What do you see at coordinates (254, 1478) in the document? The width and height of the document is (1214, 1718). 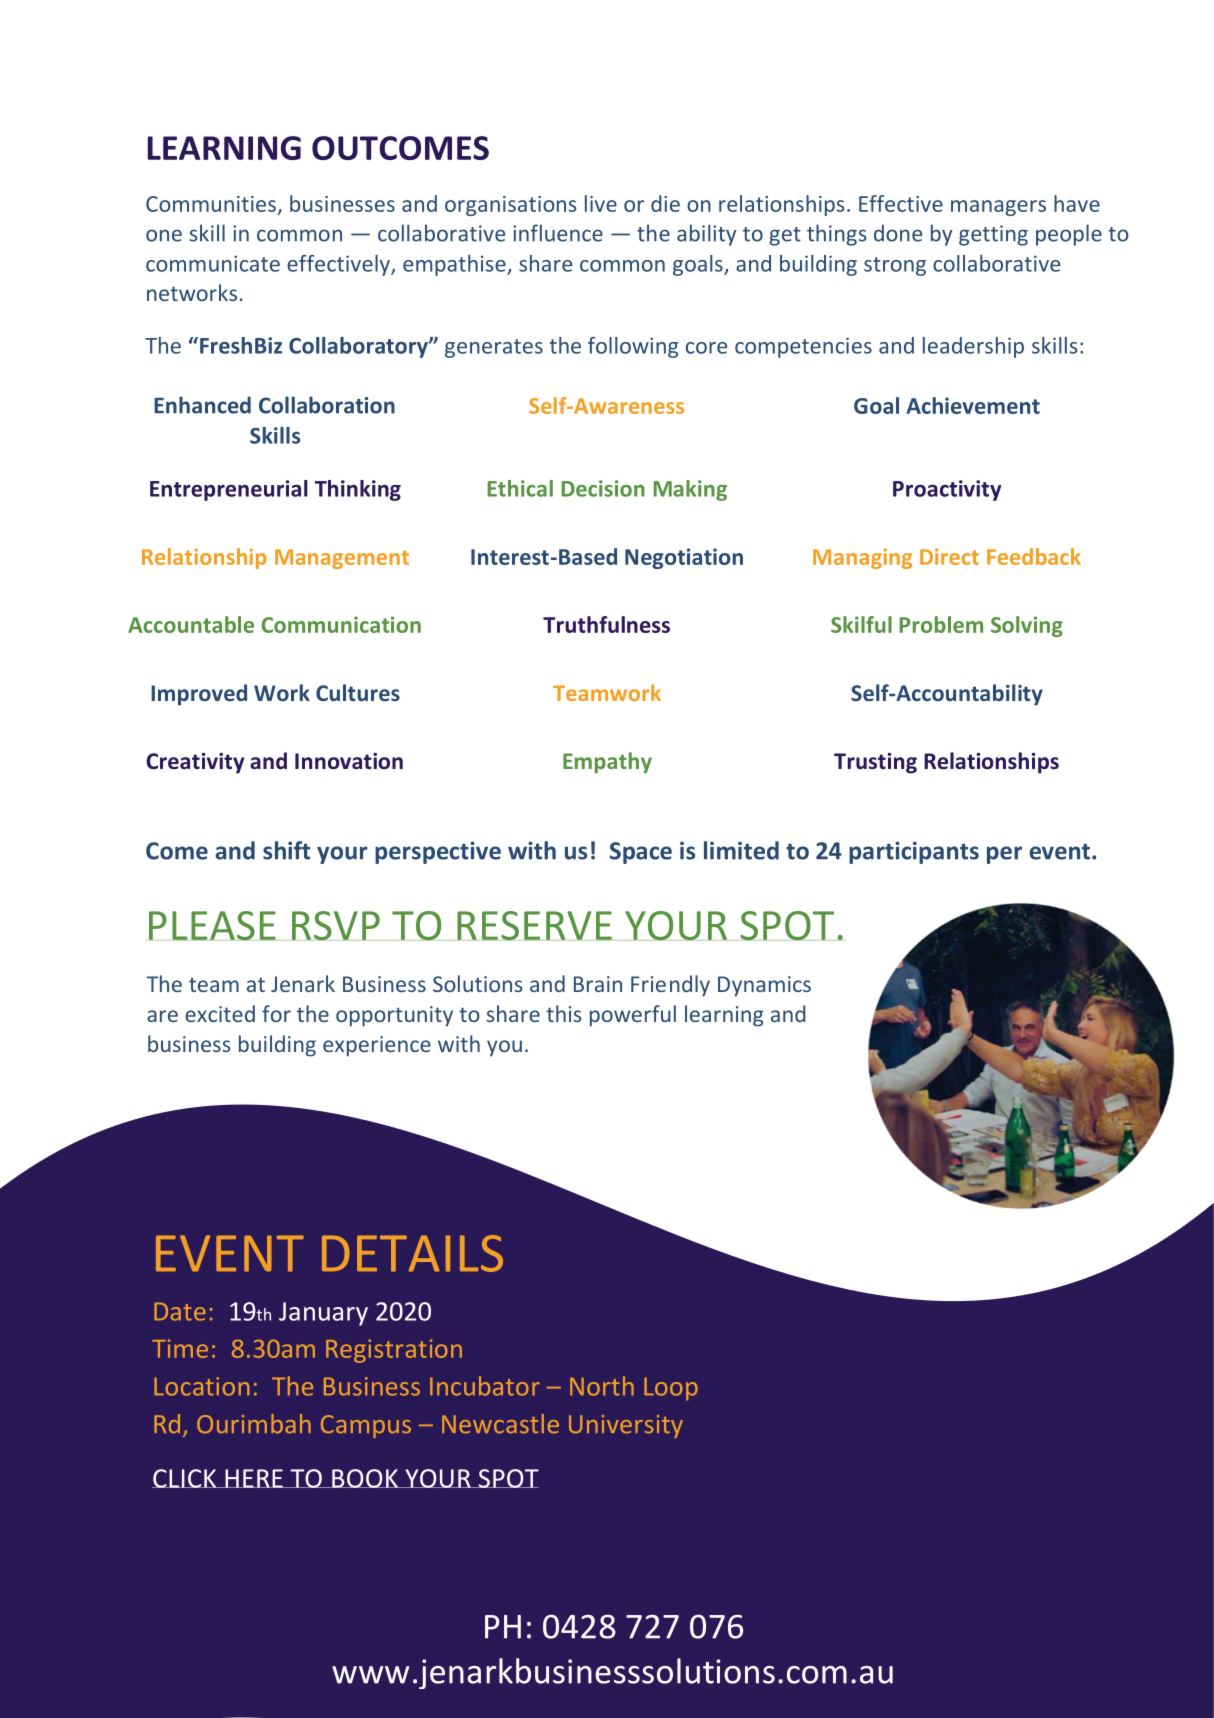 I see `HERE` at bounding box center [254, 1478].
